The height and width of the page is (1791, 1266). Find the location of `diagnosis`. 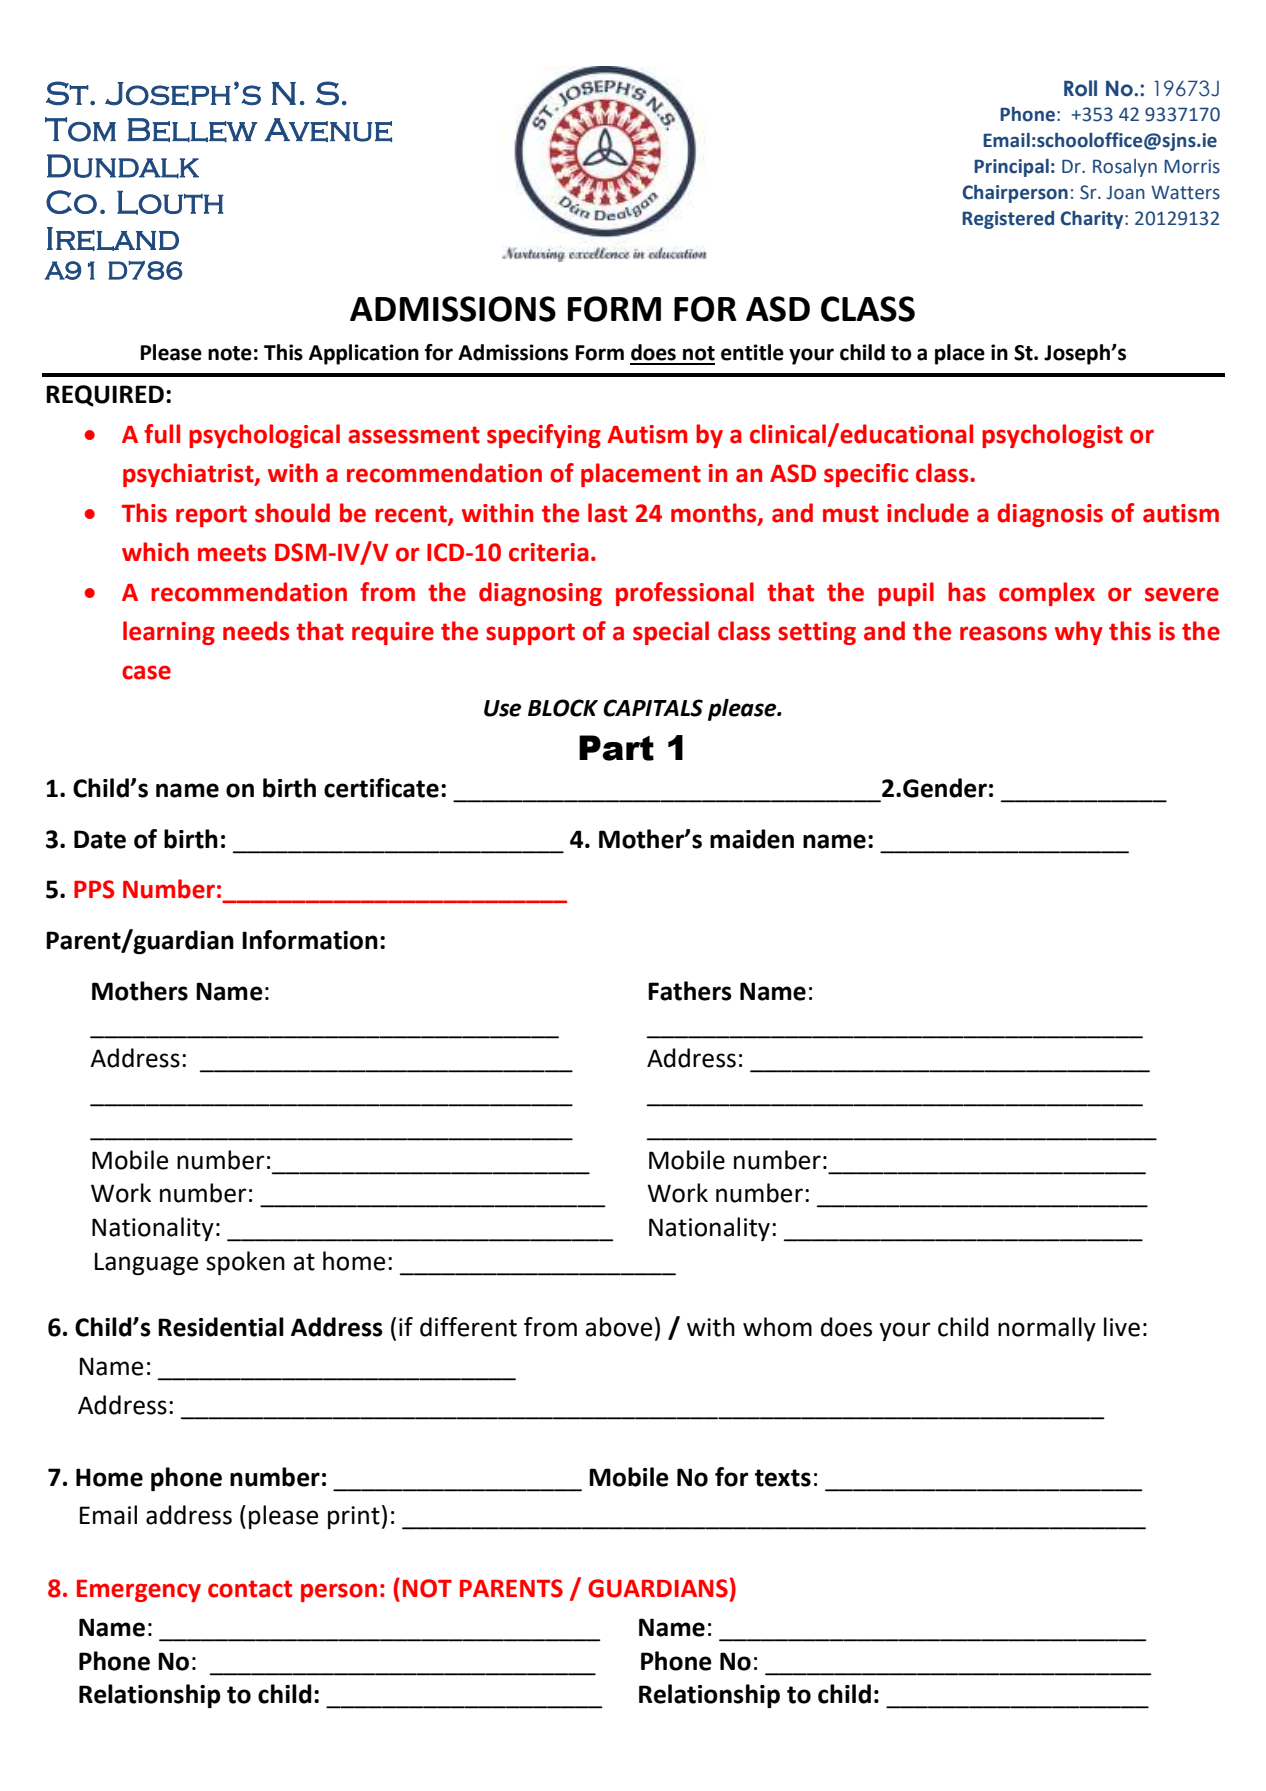

diagnosis is located at coordinates (1050, 515).
